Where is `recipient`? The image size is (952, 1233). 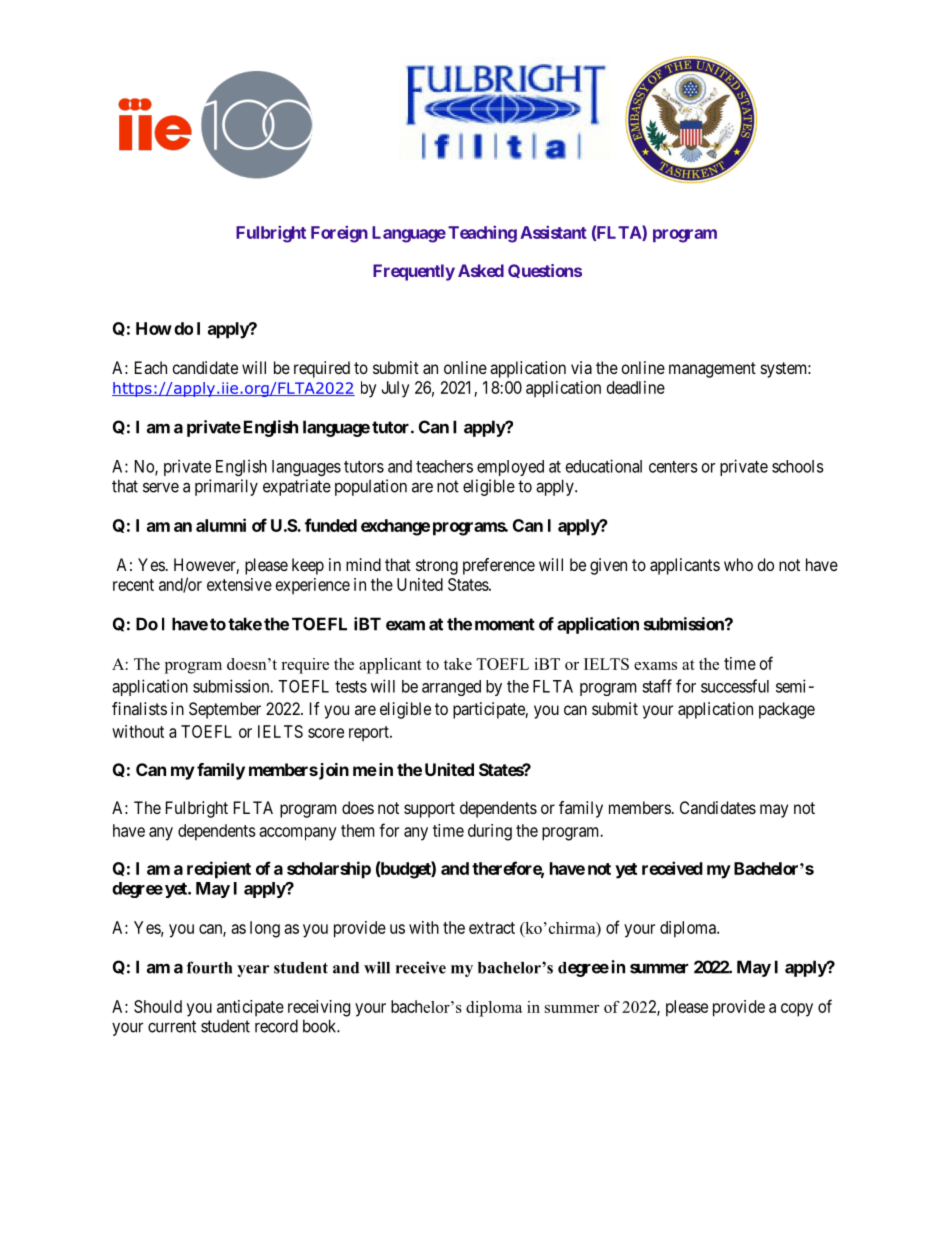 recipient is located at coordinates (219, 870).
